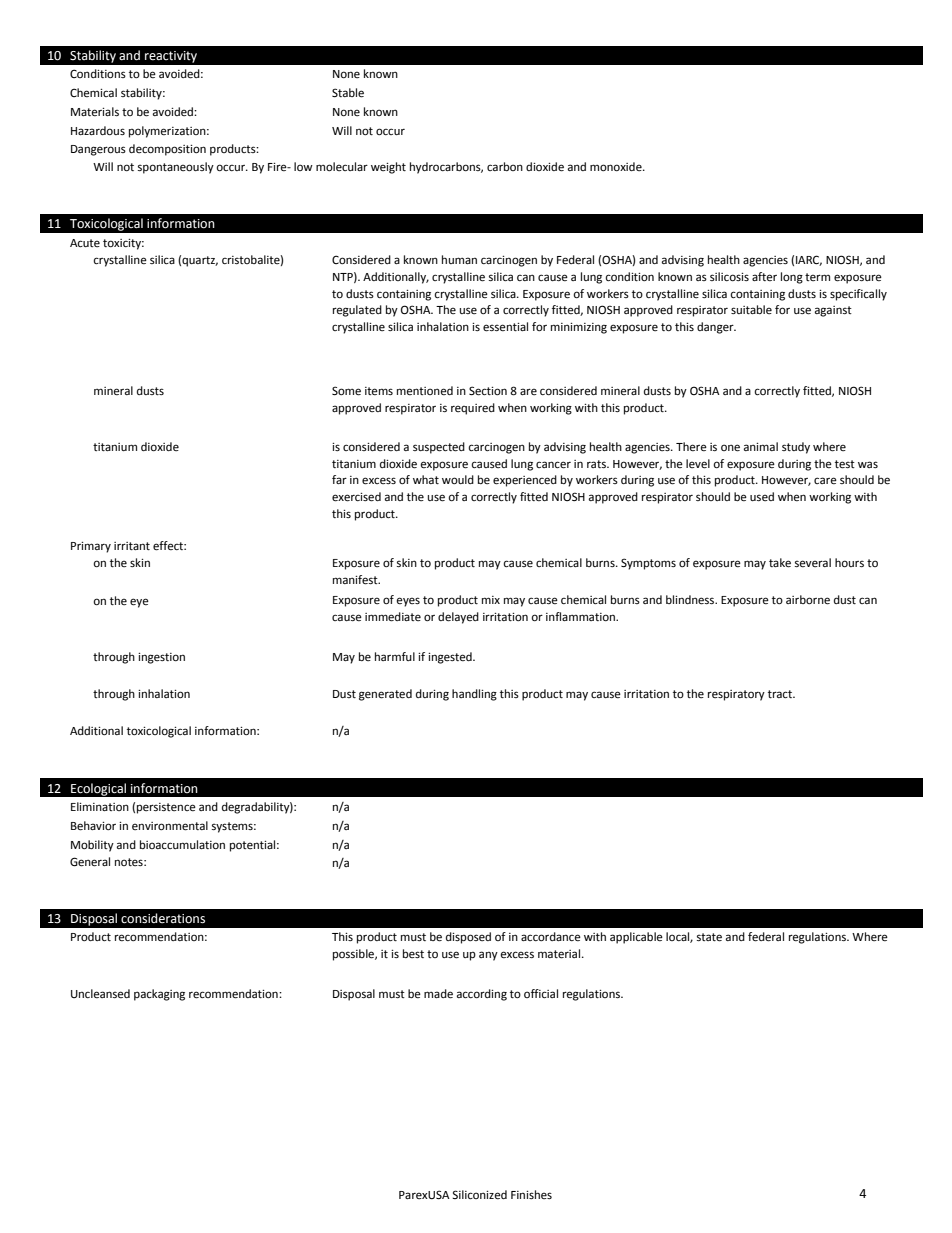  Describe the element at coordinates (163, 918) in the screenshot. I see `considerations` at that location.
